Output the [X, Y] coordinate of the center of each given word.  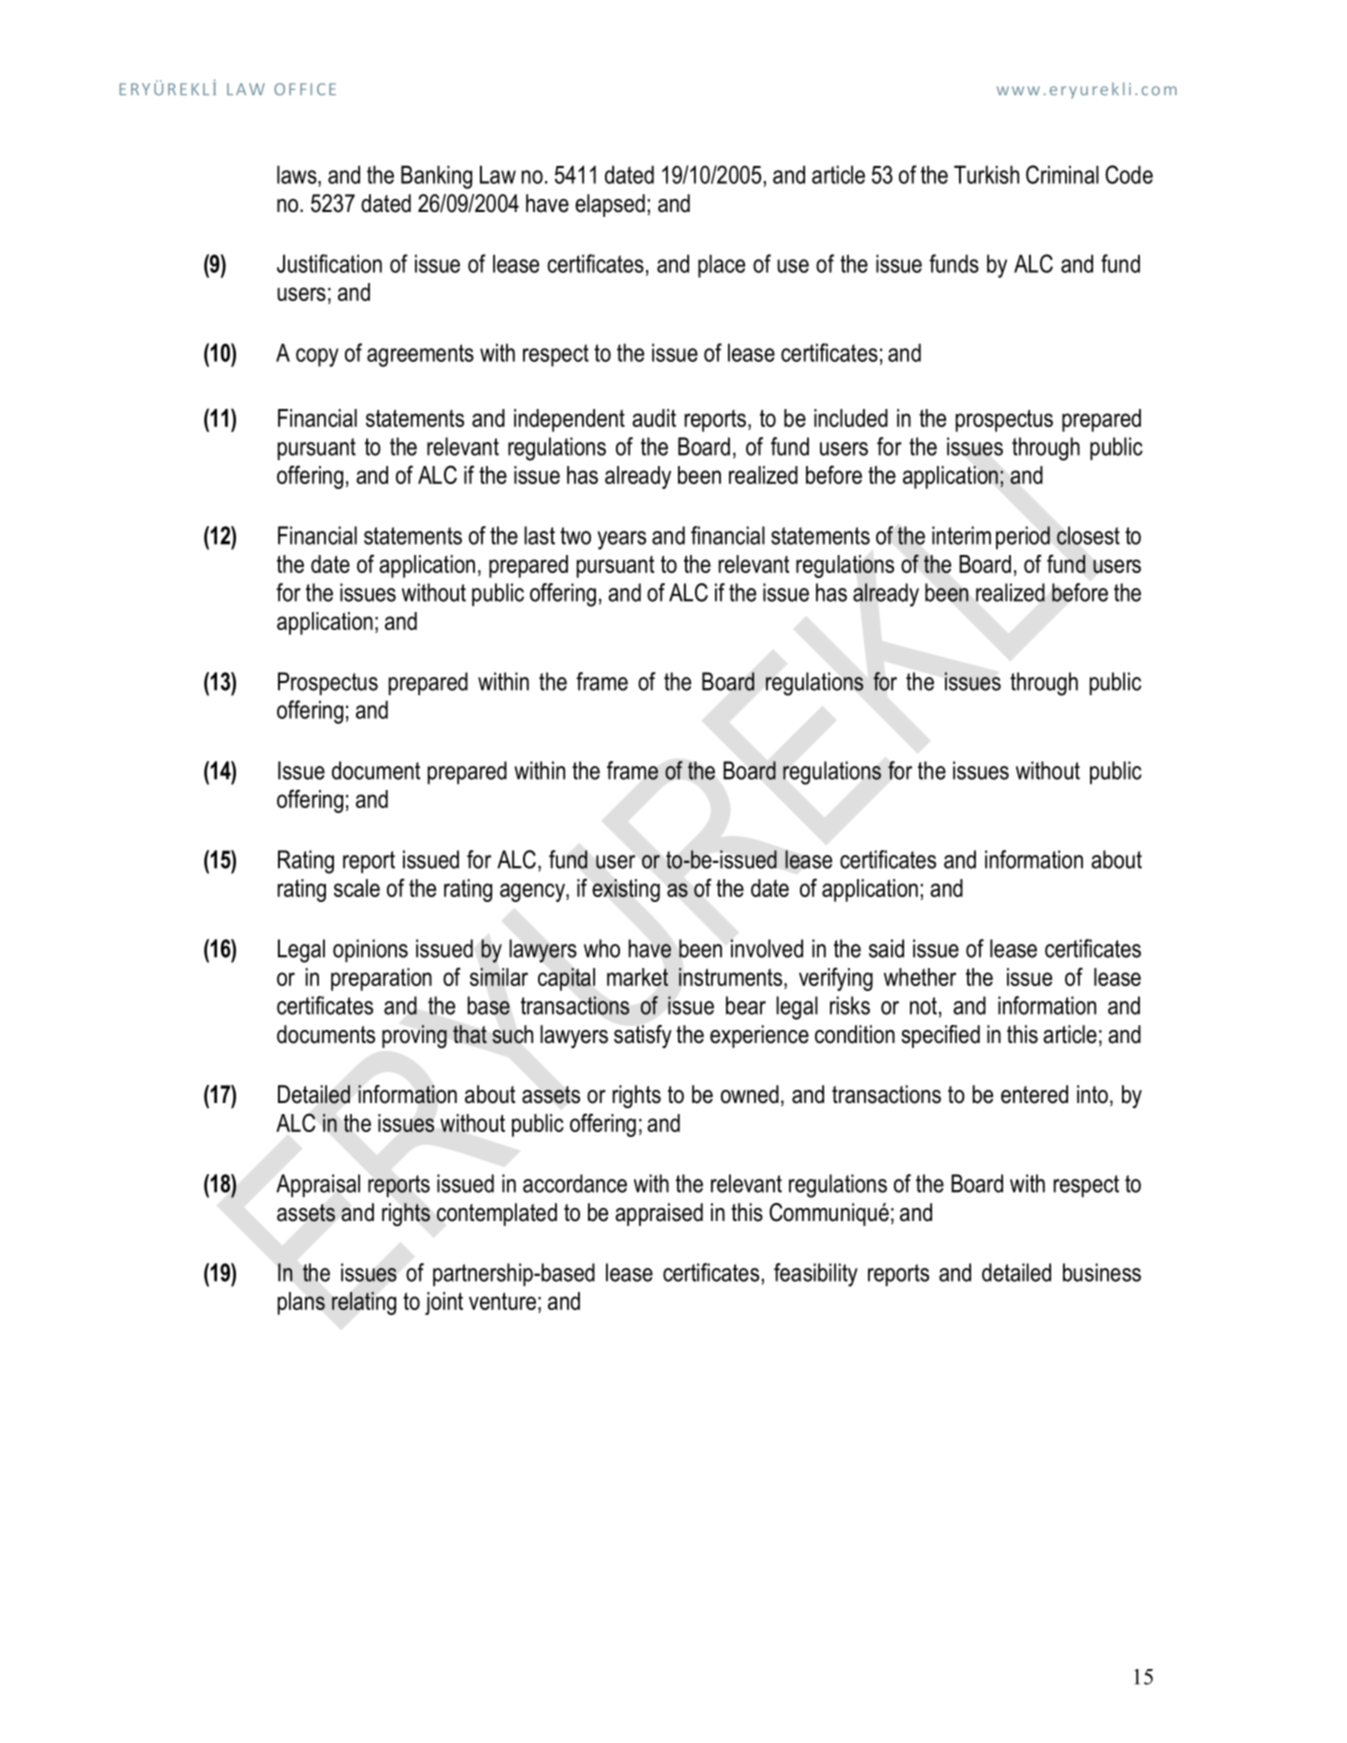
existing [626, 890]
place [721, 266]
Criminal [1062, 174]
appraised [659, 1214]
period [1023, 537]
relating [364, 1303]
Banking [436, 177]
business [1102, 1272]
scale [357, 888]
